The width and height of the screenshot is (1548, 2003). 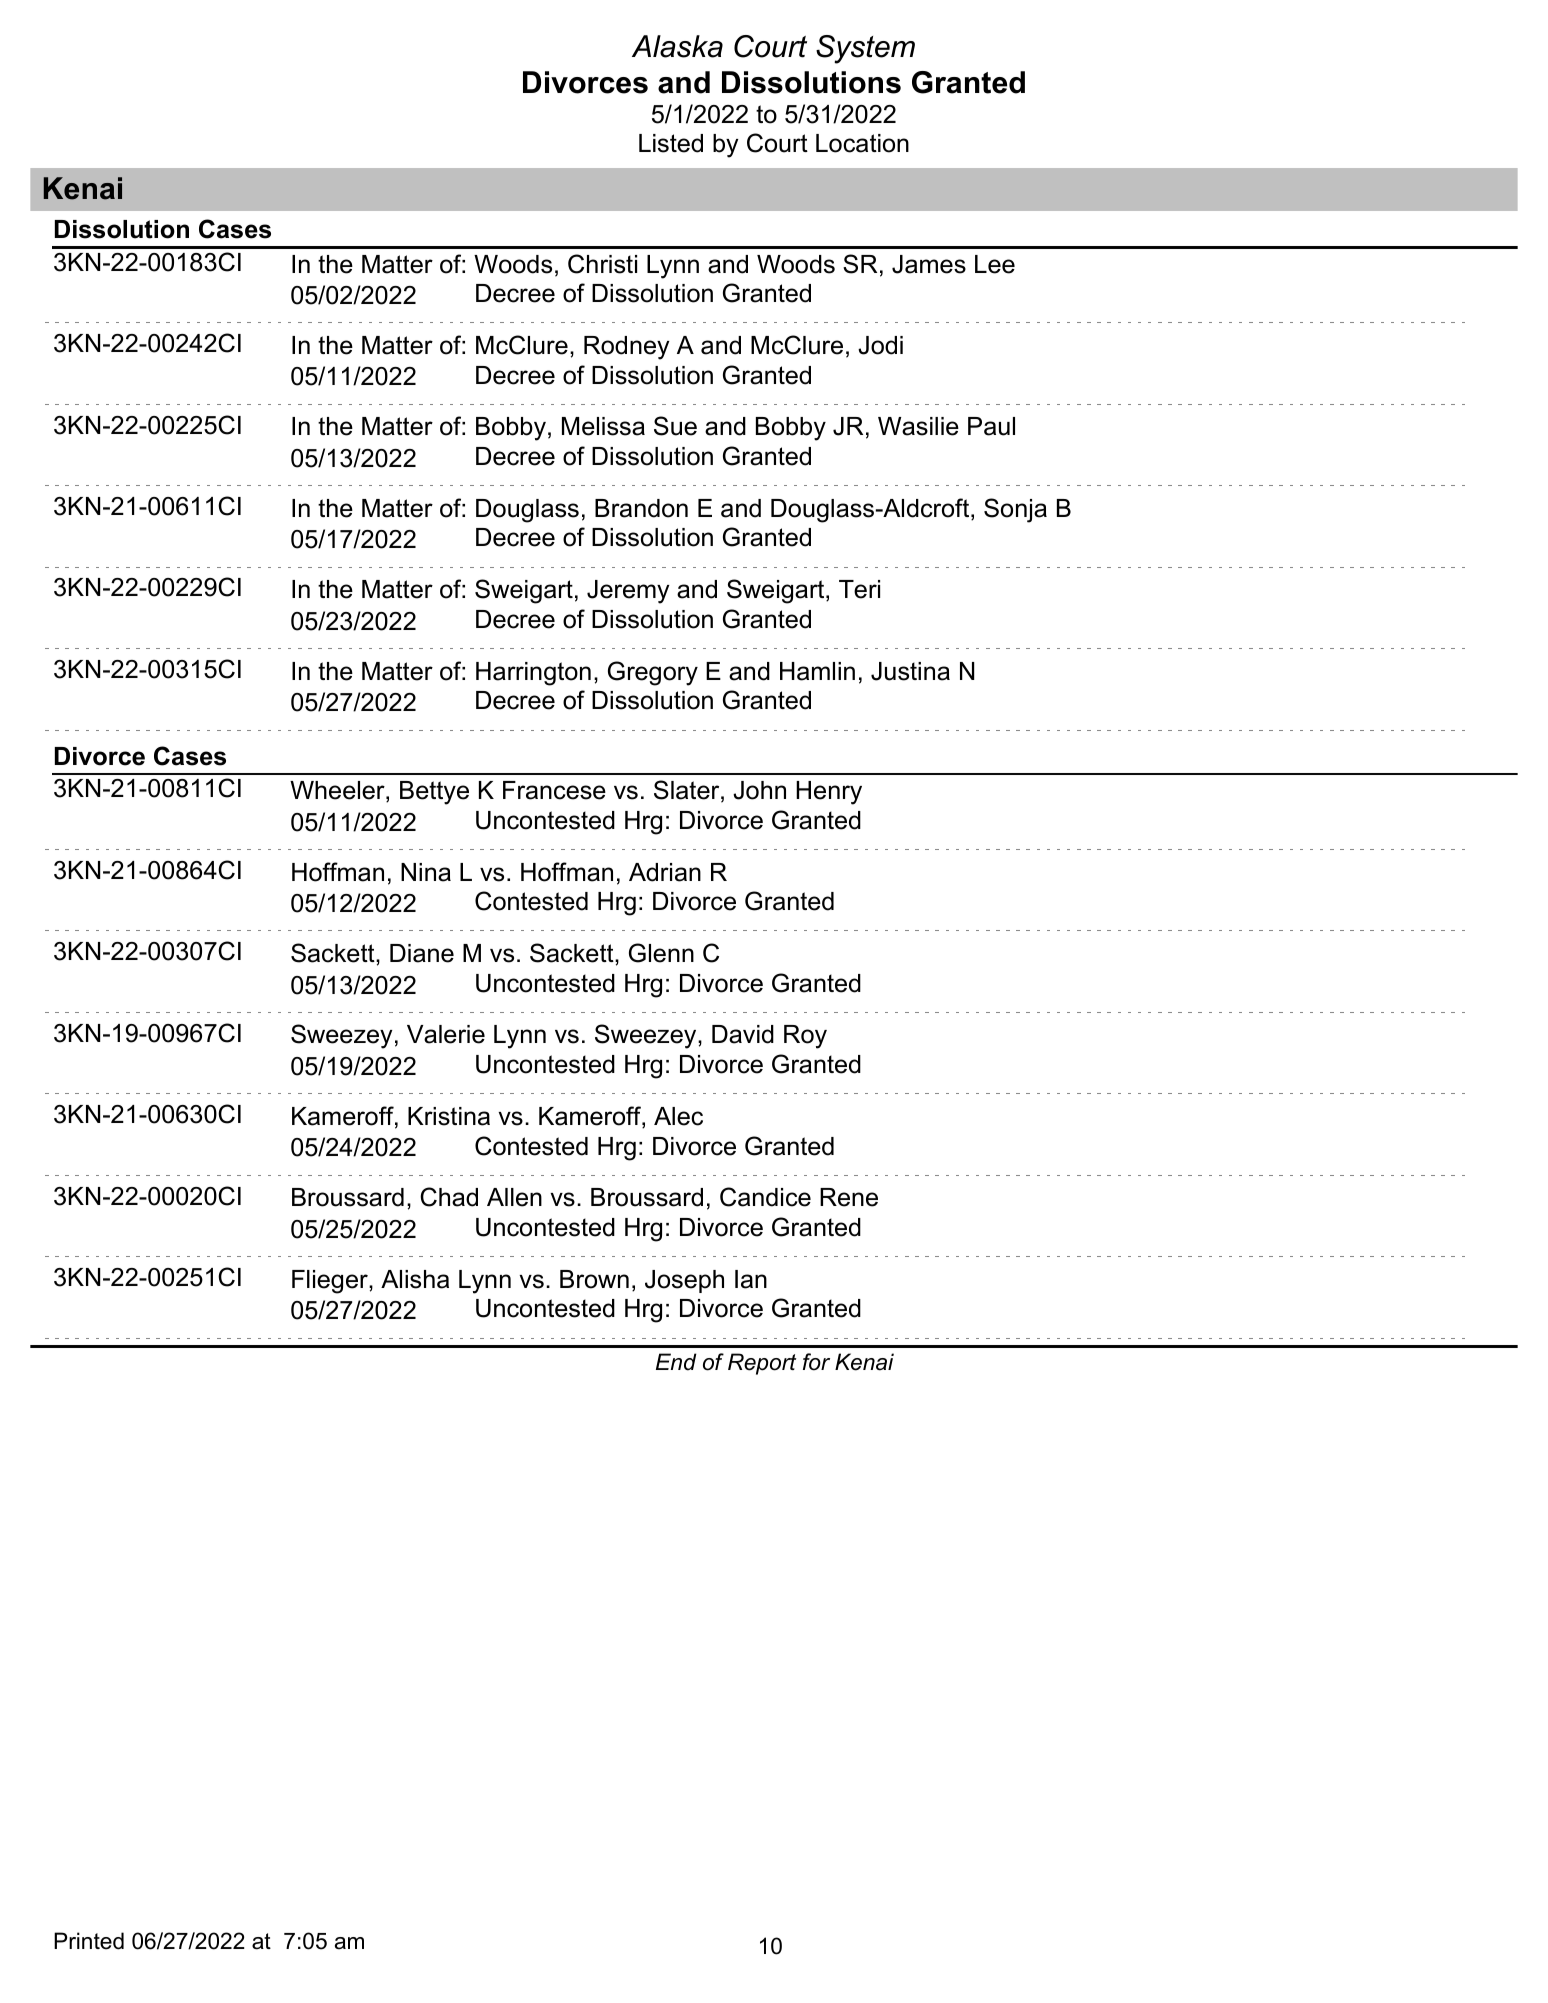 I want to click on Location, so click(x=862, y=143).
